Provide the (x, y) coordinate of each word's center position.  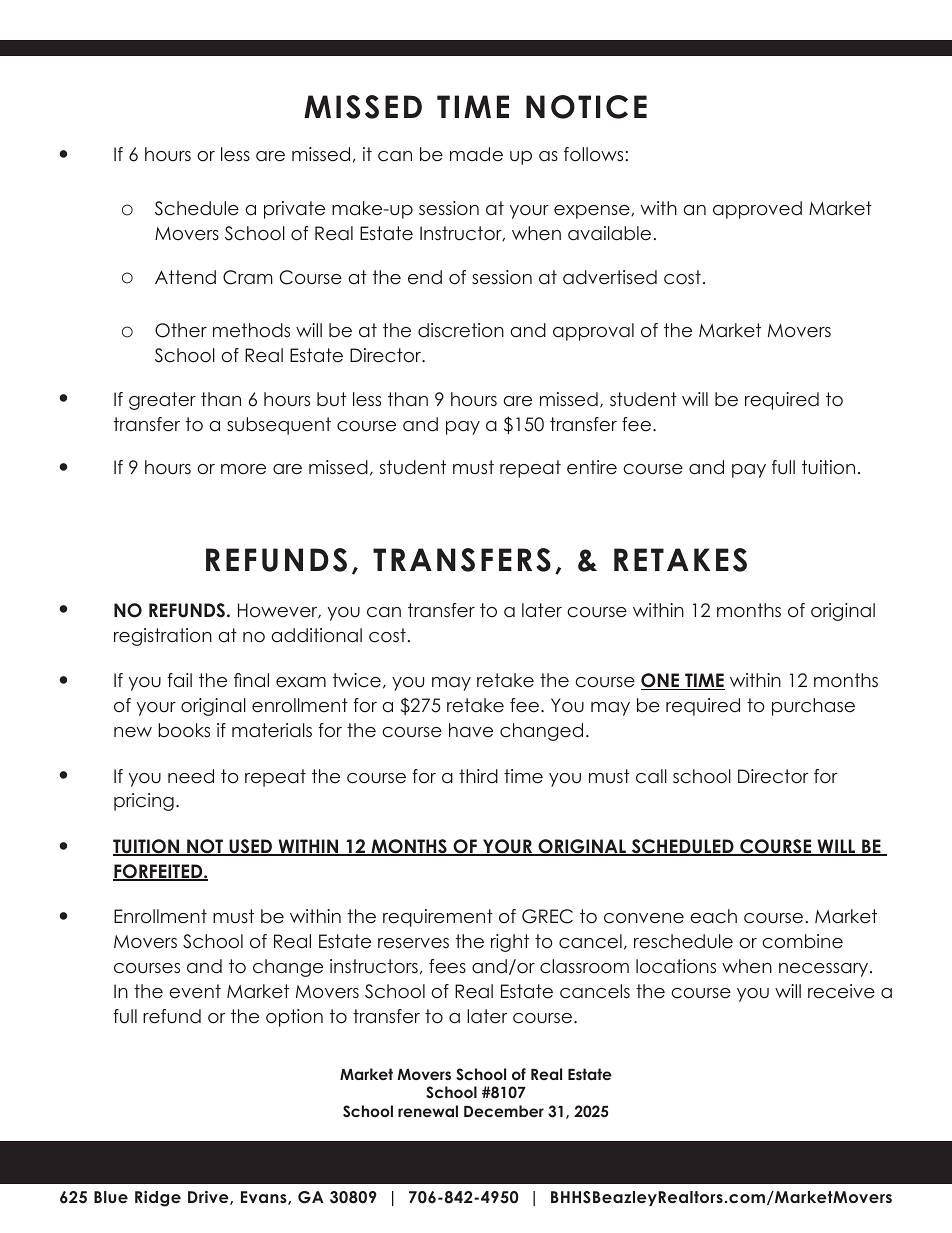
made (476, 154)
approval (593, 332)
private (294, 210)
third (478, 776)
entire (592, 467)
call (651, 776)
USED (250, 847)
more (243, 469)
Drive (209, 1198)
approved (757, 210)
